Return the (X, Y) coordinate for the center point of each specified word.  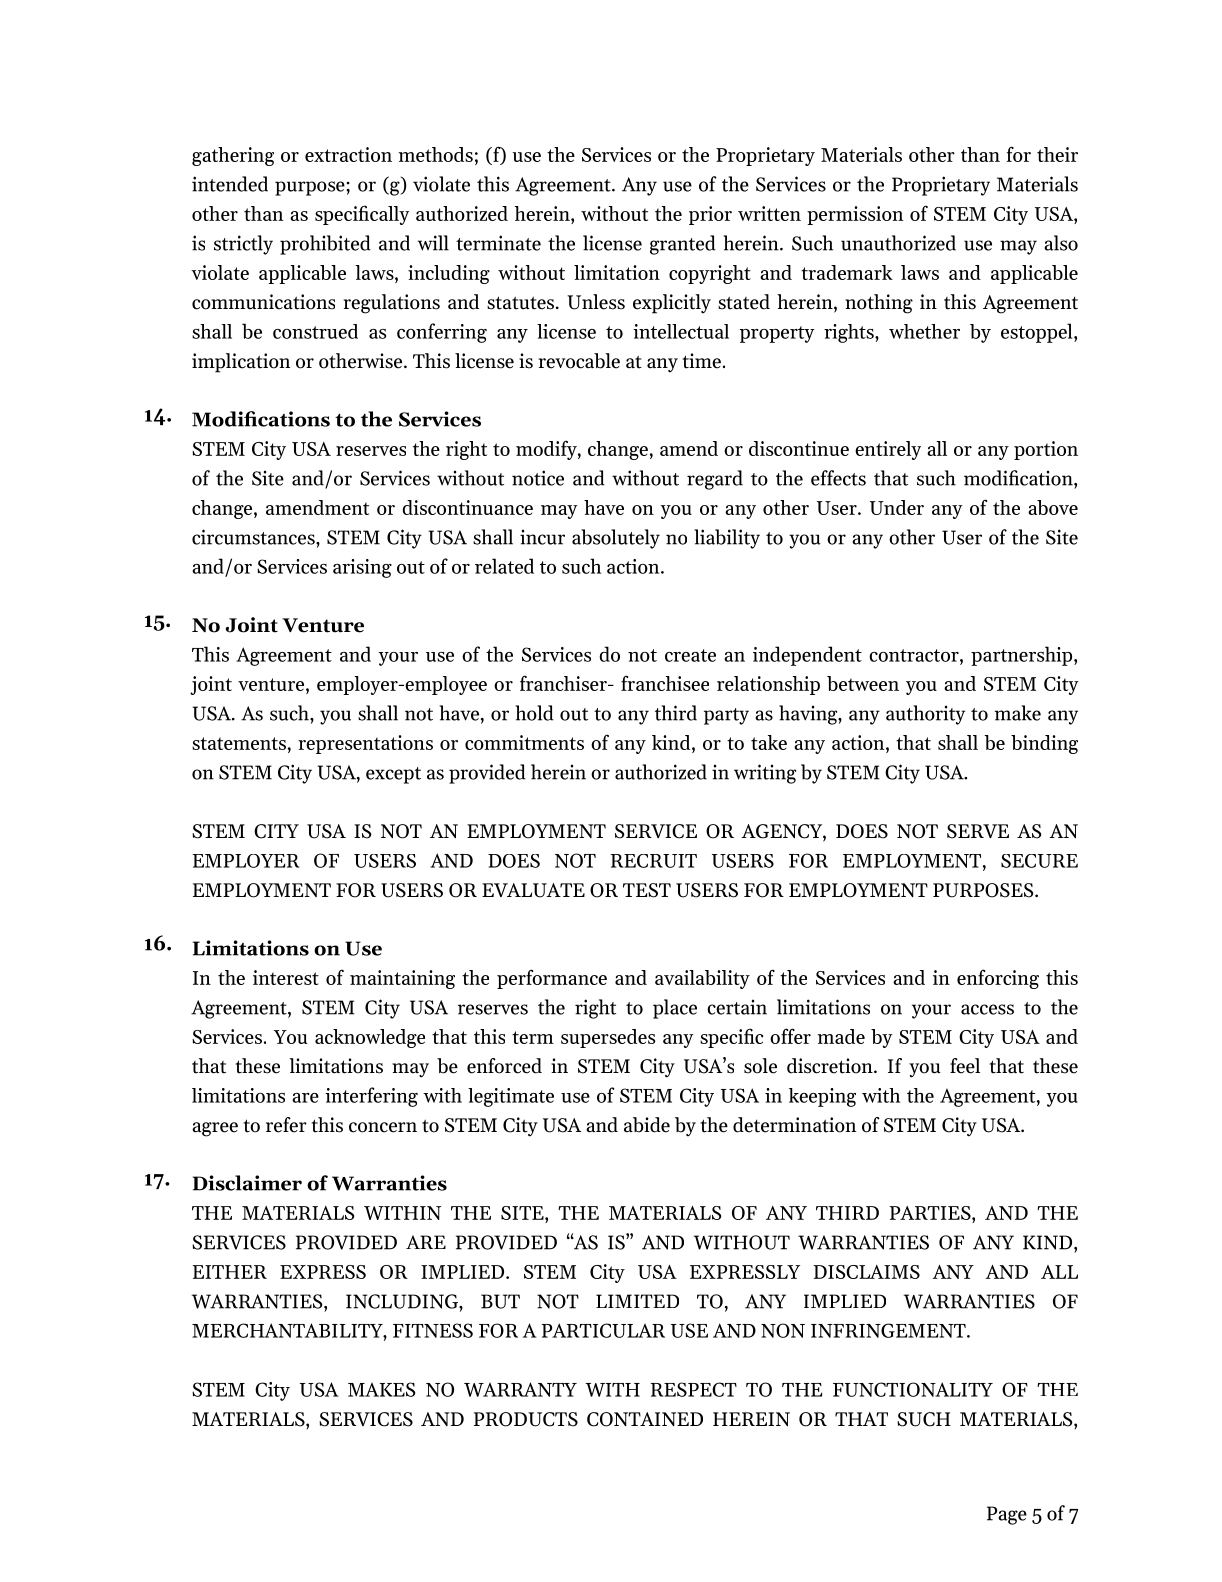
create (690, 655)
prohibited (325, 245)
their (1057, 154)
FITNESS (433, 1330)
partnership (1021, 656)
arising (362, 568)
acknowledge (370, 1038)
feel (965, 1066)
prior (710, 215)
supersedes (608, 1038)
